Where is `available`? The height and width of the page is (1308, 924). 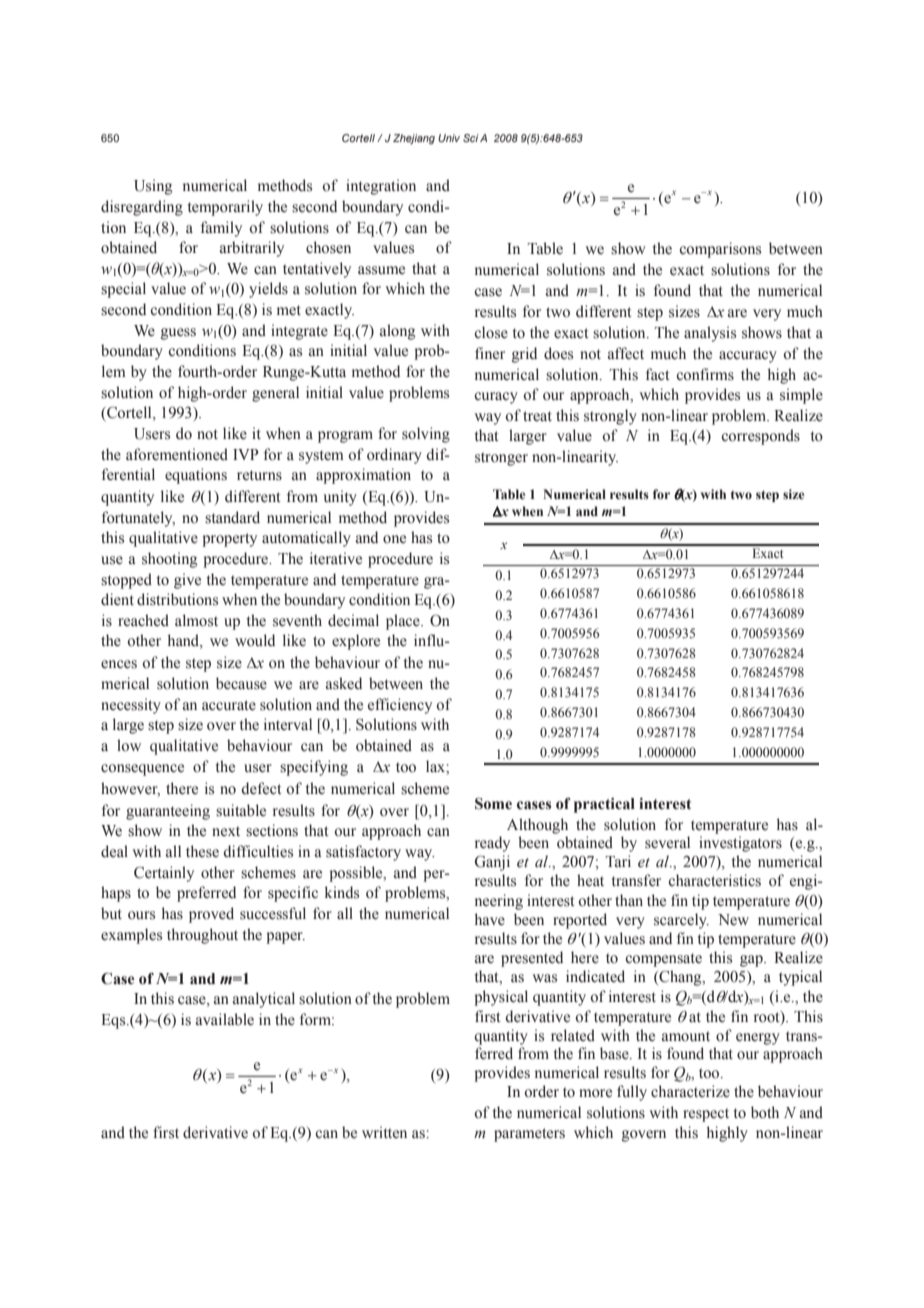 available is located at coordinates (225, 1019).
